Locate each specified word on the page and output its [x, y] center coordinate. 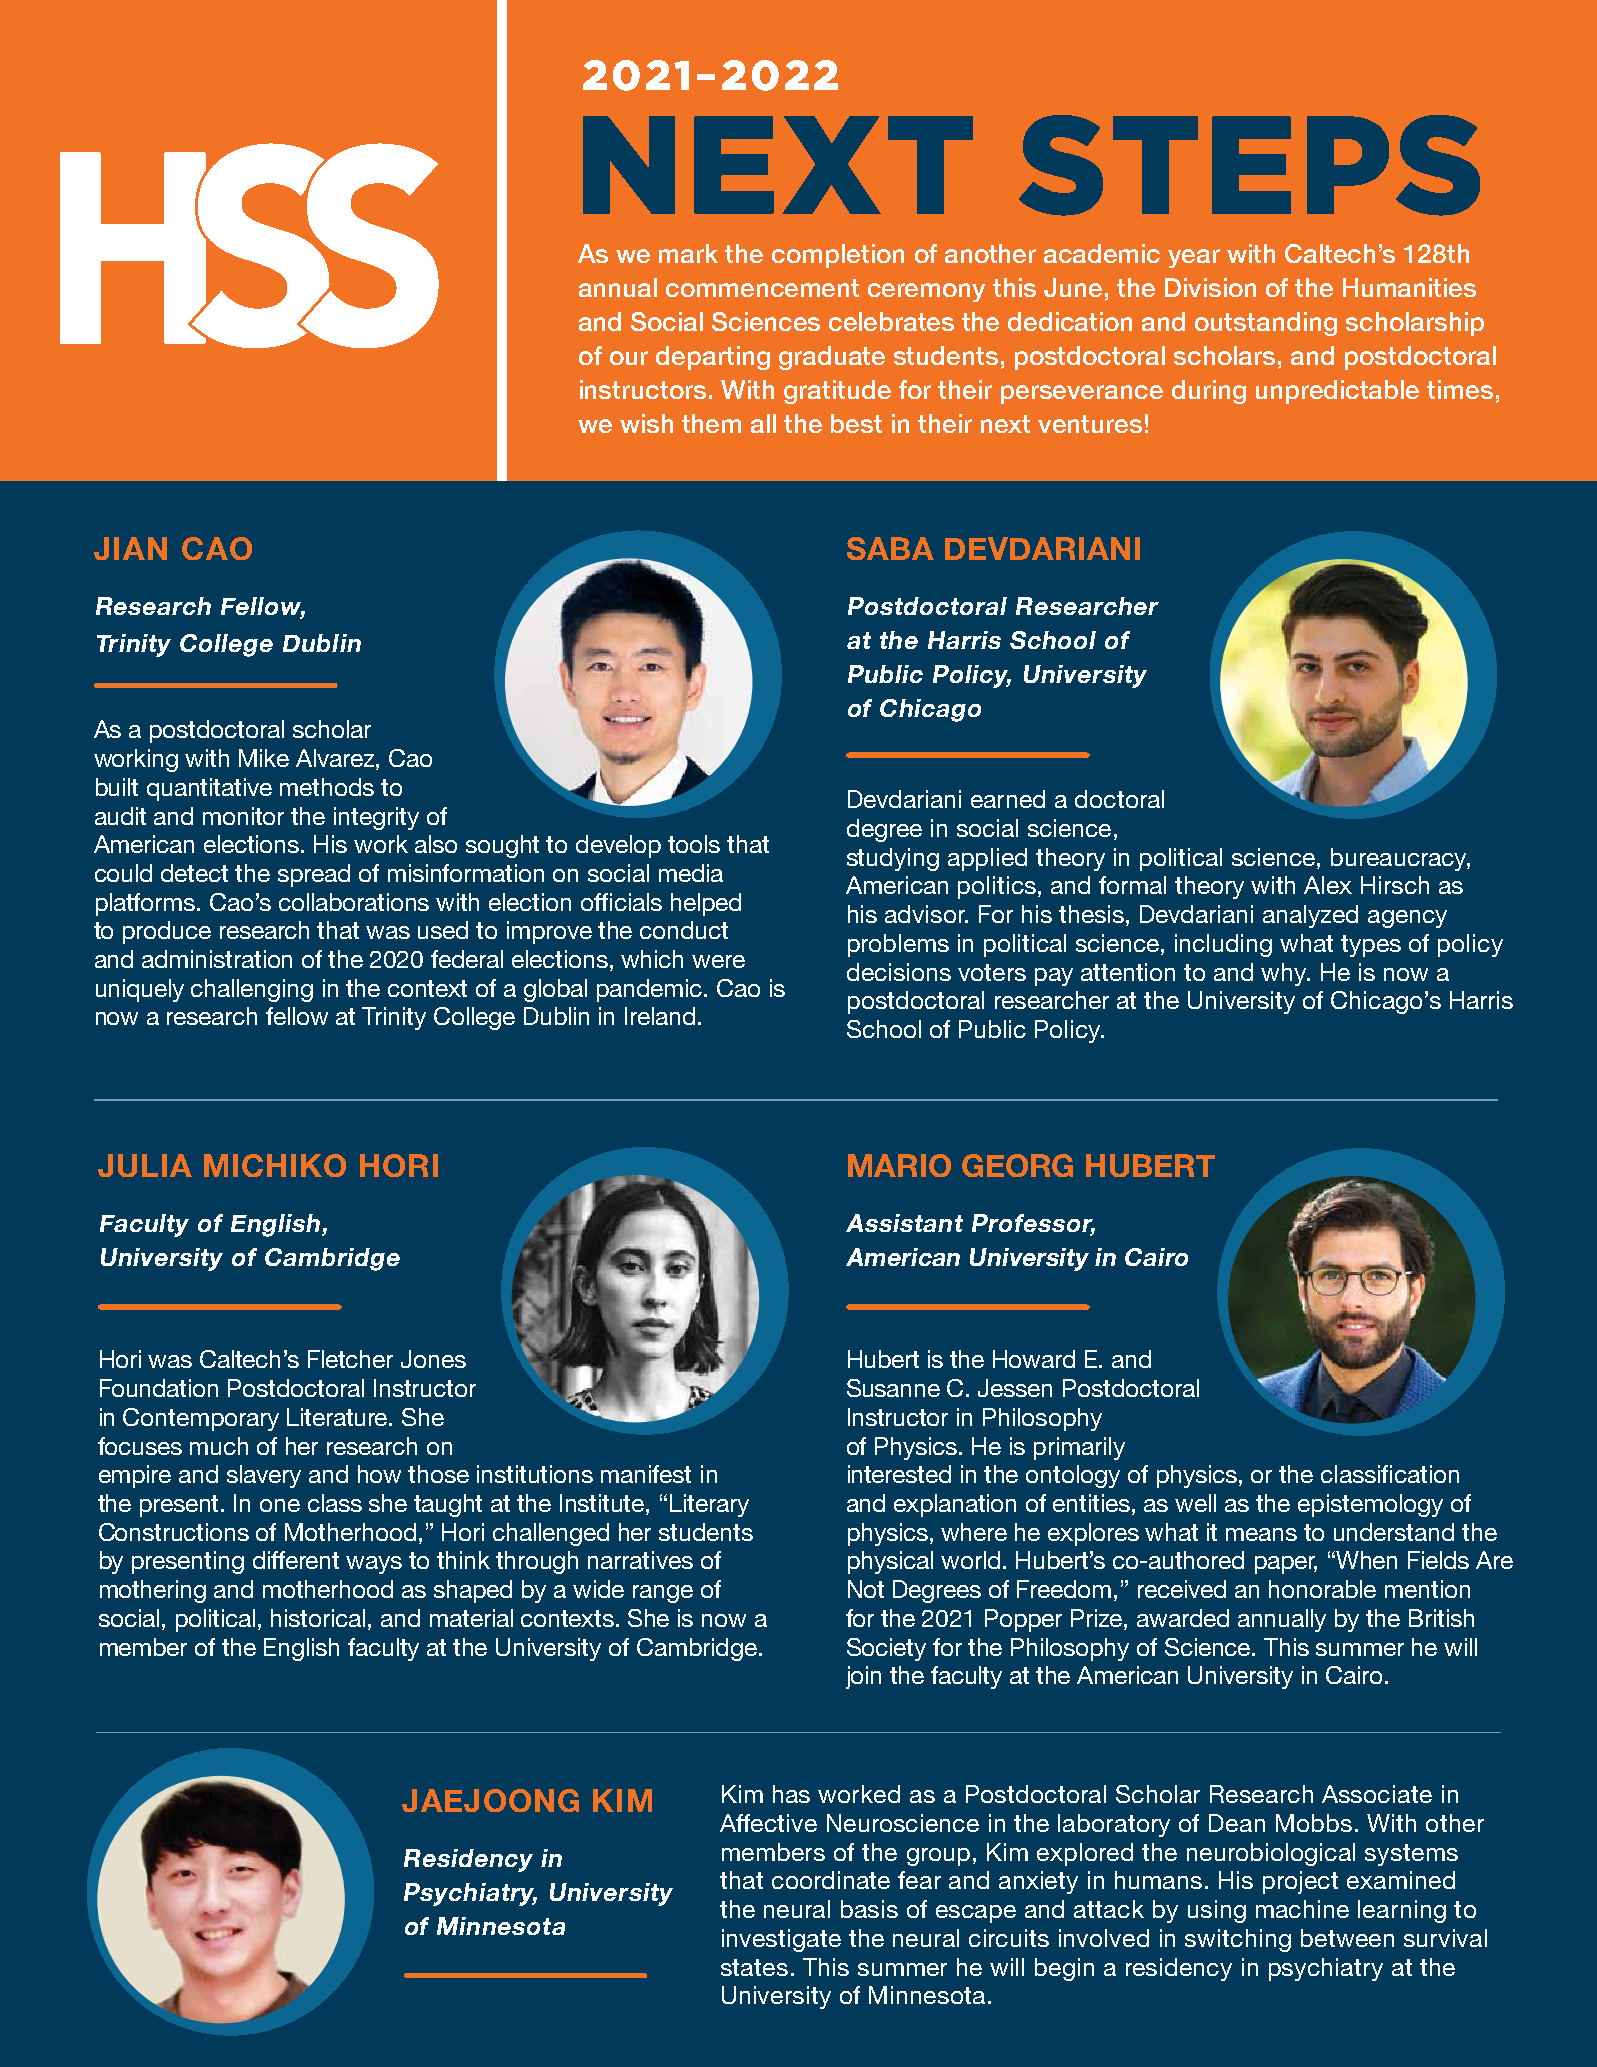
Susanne [893, 1388]
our [629, 358]
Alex [1328, 885]
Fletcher [350, 1359]
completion [838, 256]
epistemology [1370, 1505]
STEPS [1249, 165]
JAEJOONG [490, 1800]
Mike [264, 758]
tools [694, 844]
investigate [781, 1940]
